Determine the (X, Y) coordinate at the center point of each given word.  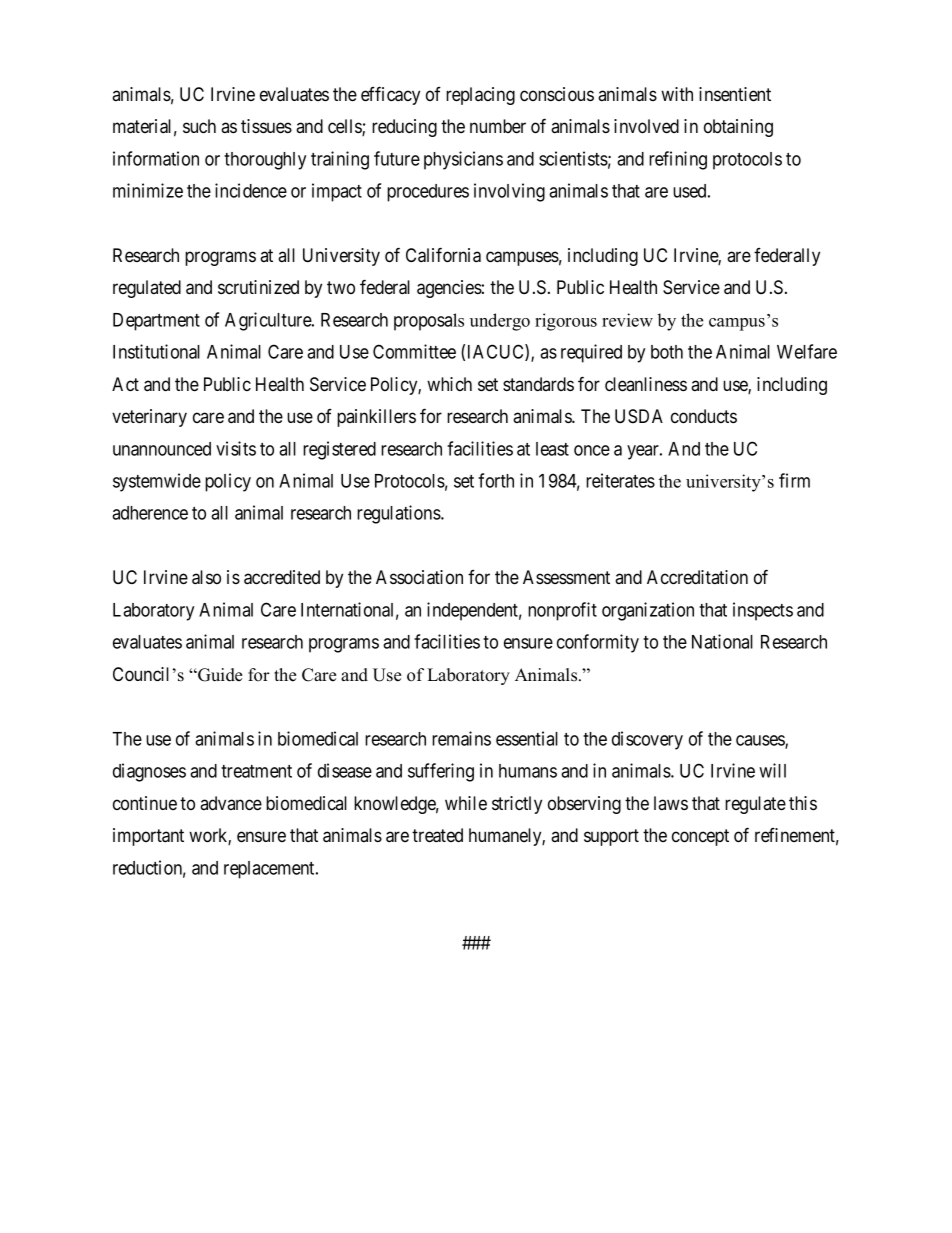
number (498, 126)
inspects (763, 611)
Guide (219, 675)
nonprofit (562, 611)
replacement (270, 870)
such (199, 126)
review (627, 320)
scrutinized (258, 287)
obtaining (738, 128)
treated (437, 835)
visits (236, 448)
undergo (500, 322)
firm (794, 480)
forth (496, 480)
